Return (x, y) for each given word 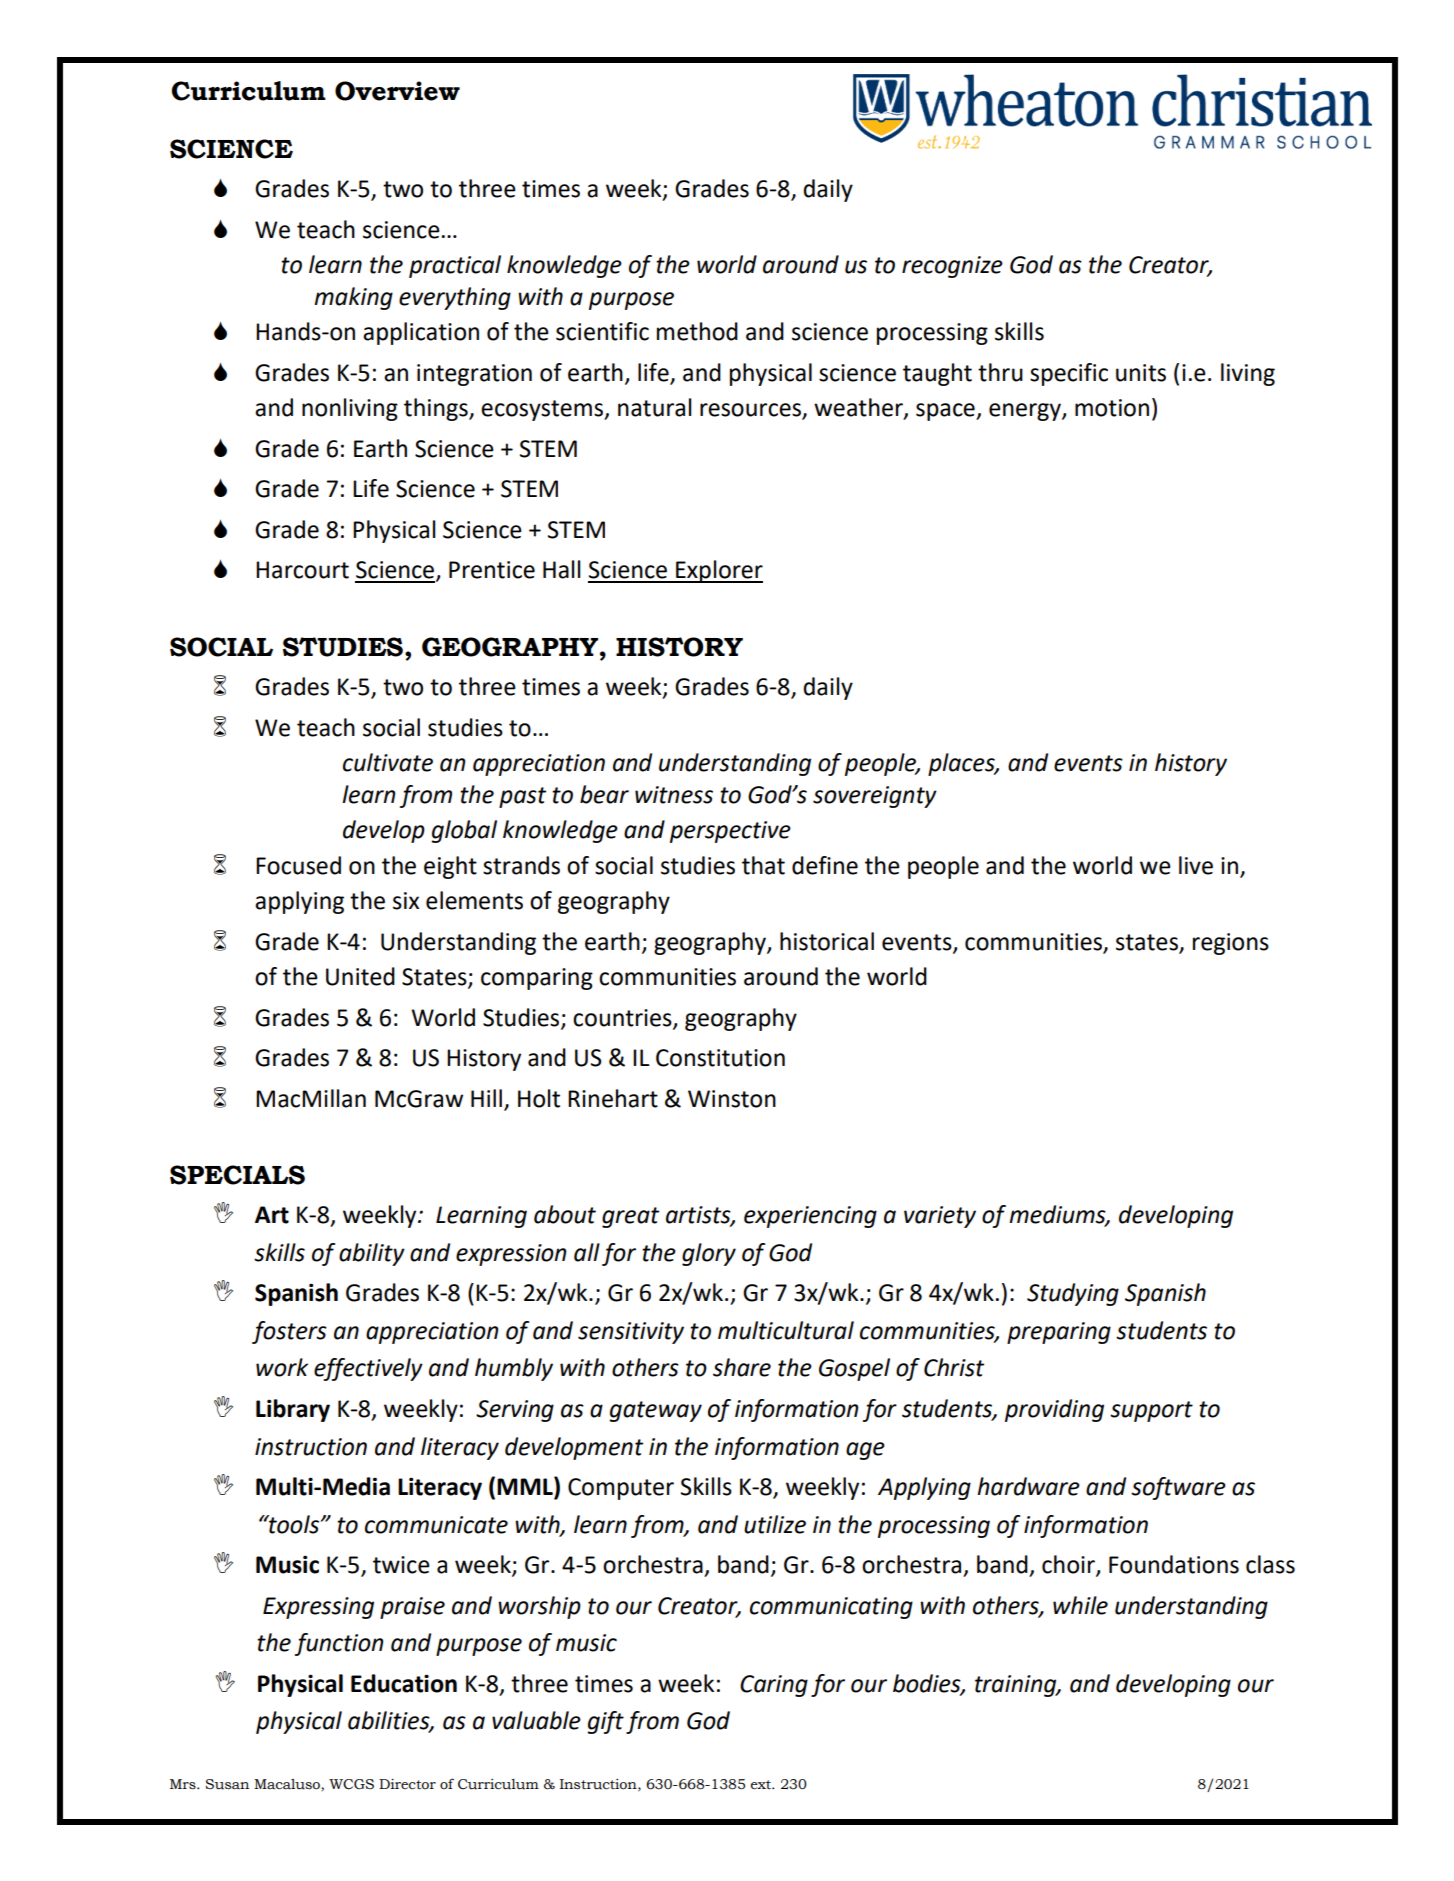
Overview (397, 91)
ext (762, 1785)
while (1080, 1605)
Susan (227, 1784)
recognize (952, 267)
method (697, 331)
